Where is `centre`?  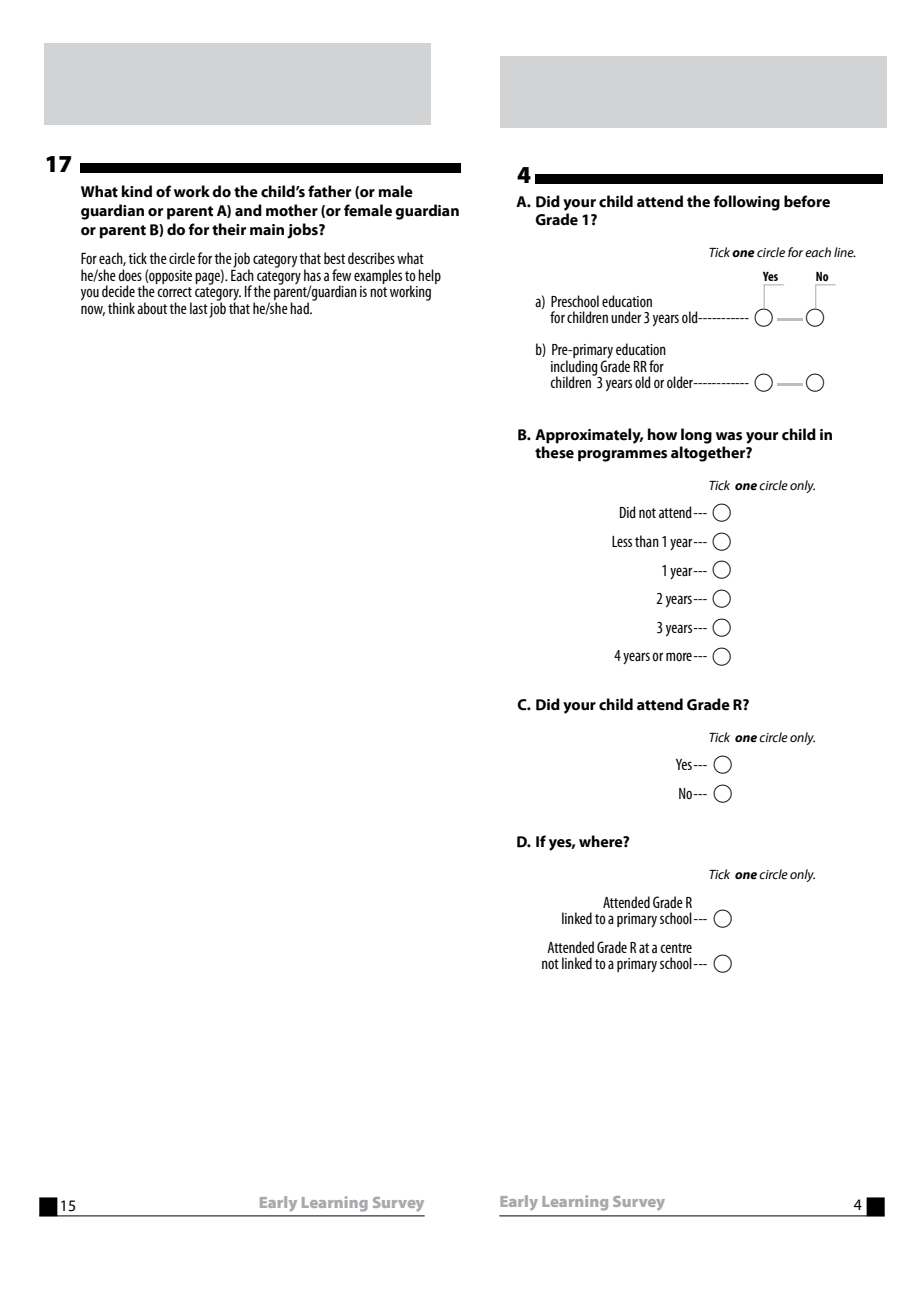 centre is located at coordinates (676, 948).
